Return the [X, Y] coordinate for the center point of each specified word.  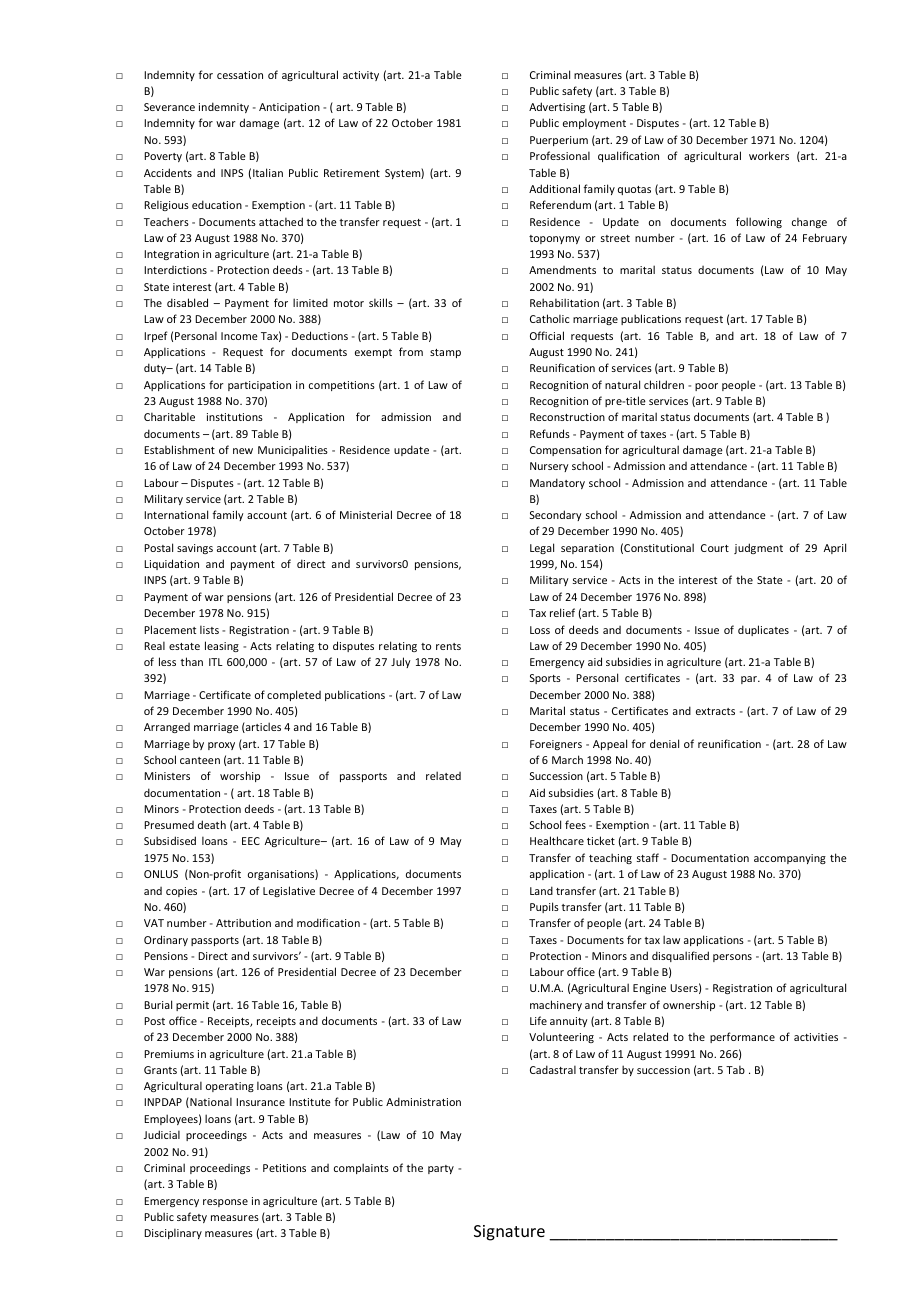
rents [448, 646]
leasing [222, 646]
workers [769, 155]
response [225, 1203]
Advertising [557, 107]
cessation [240, 75]
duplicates [763, 630]
